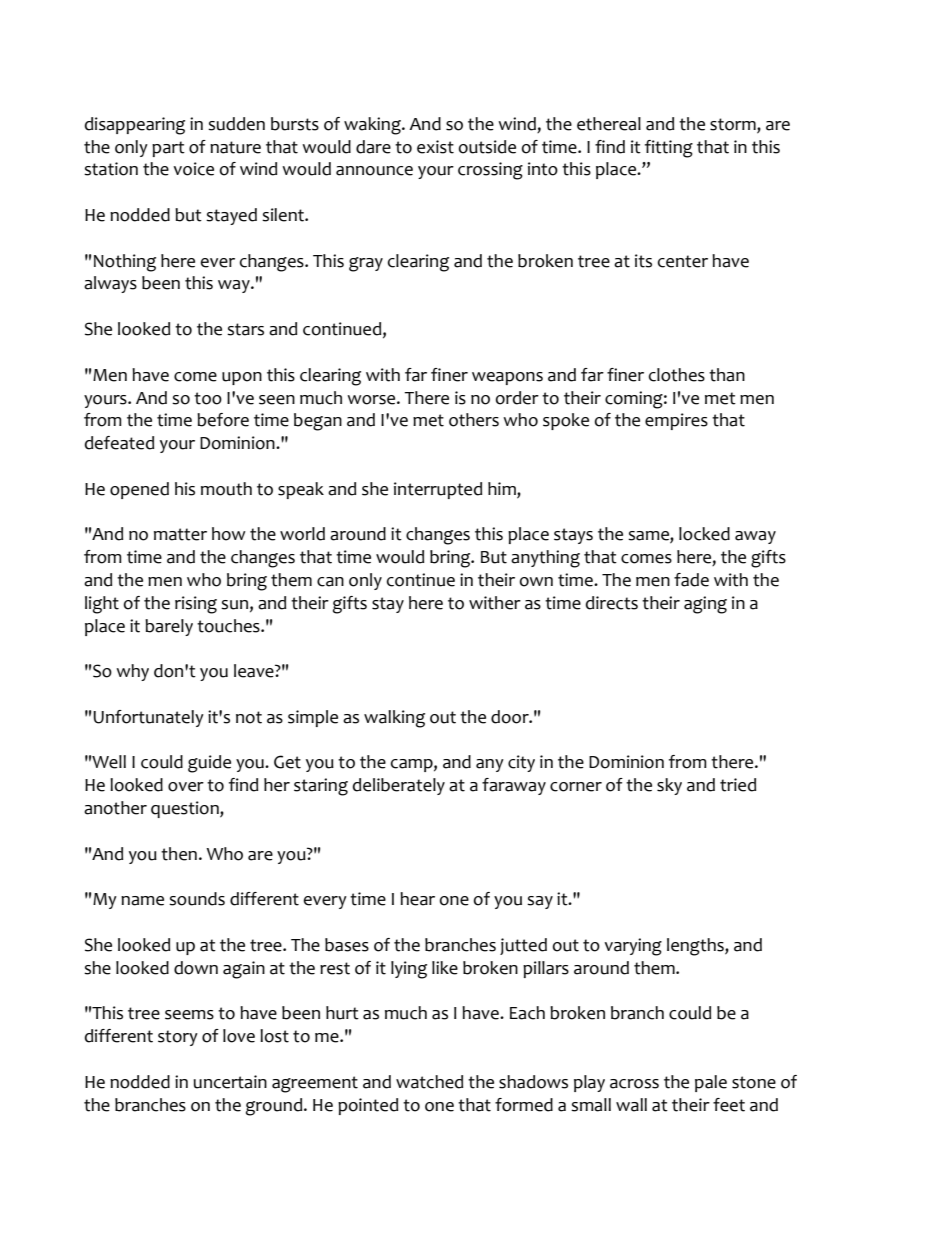 The width and height of the screenshot is (952, 1233). What do you see at coordinates (474, 420) in the screenshot?
I see `others` at bounding box center [474, 420].
